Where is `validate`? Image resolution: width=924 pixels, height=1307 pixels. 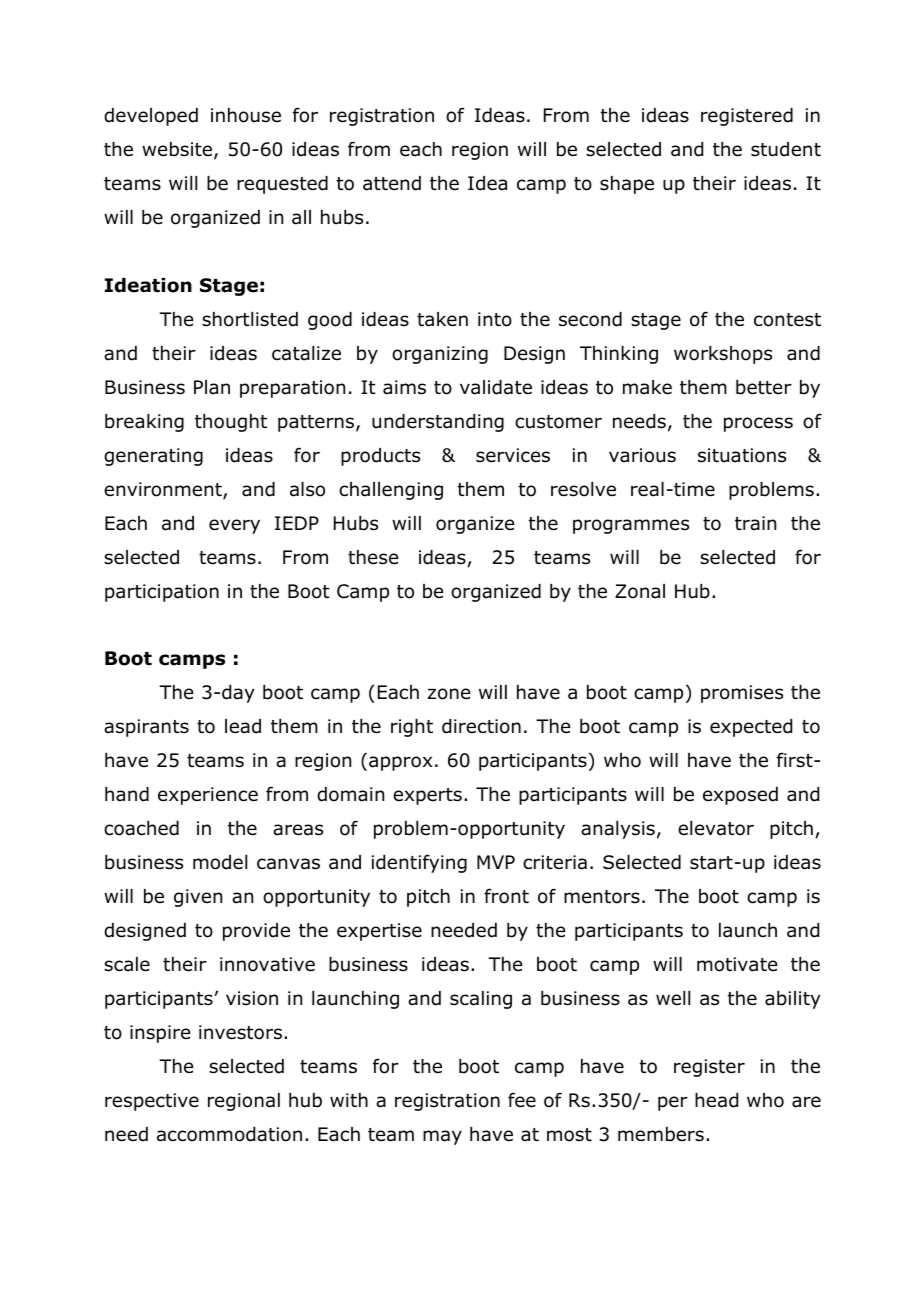
validate is located at coordinates (496, 387).
